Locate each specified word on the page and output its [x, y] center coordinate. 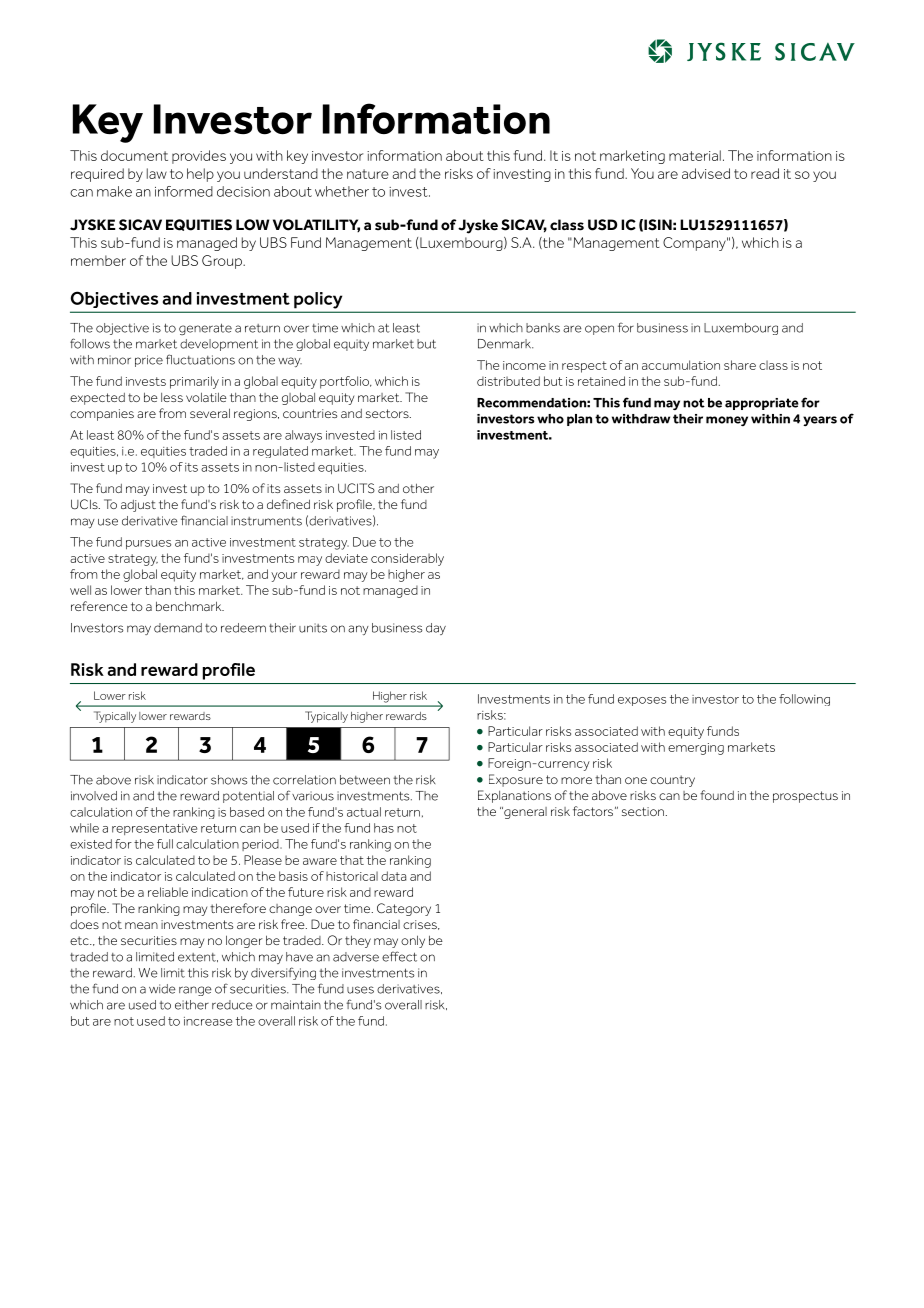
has [384, 828]
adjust [138, 506]
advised [706, 173]
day [436, 629]
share [740, 365]
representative [154, 829]
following [804, 700]
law [157, 173]
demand [178, 628]
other [418, 488]
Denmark [505, 344]
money [727, 421]
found [717, 795]
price [149, 361]
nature [368, 174]
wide [162, 989]
